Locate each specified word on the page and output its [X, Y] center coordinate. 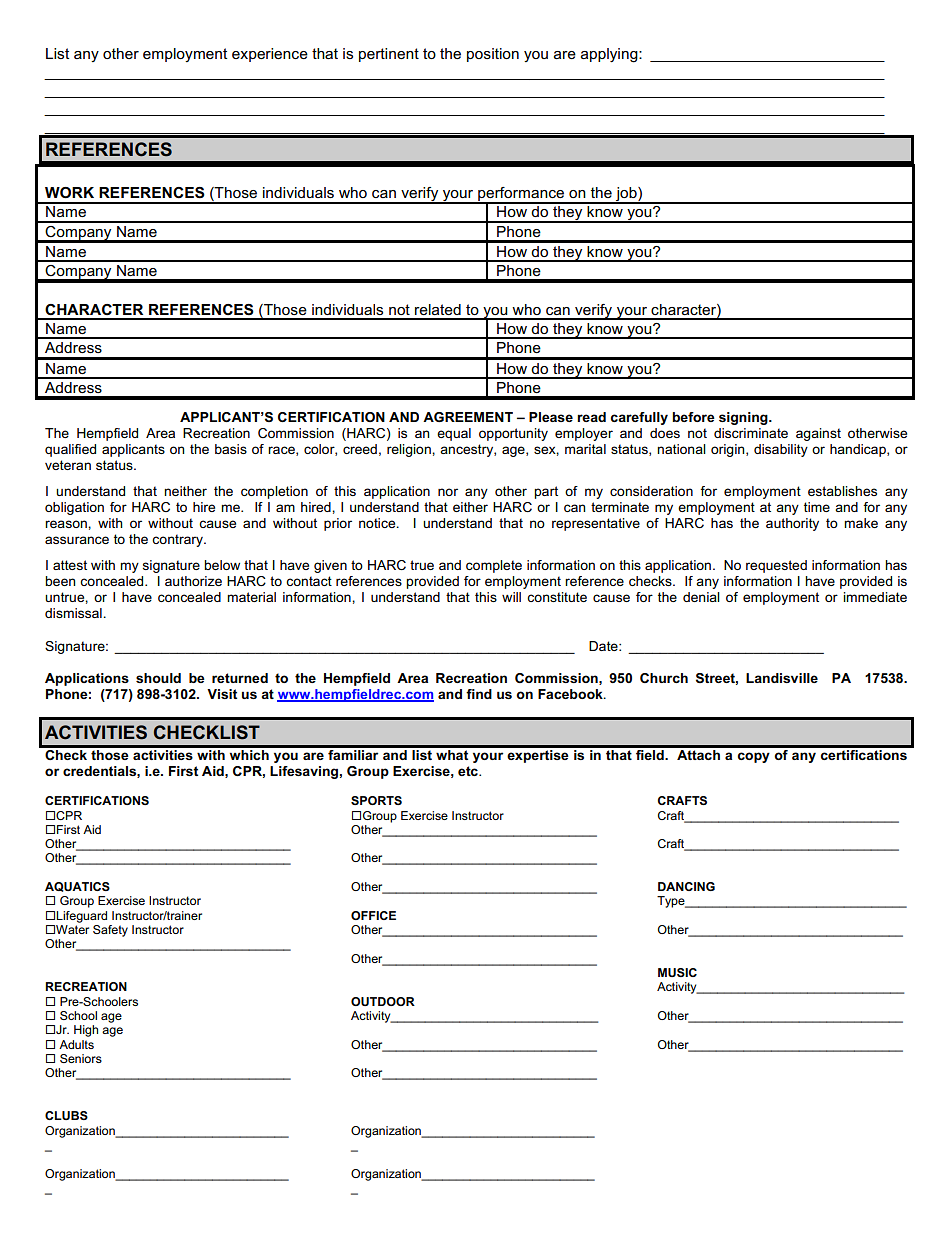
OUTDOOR [383, 1001]
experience [270, 55]
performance [521, 195]
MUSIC [677, 972]
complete [494, 566]
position [493, 55]
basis [231, 449]
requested [776, 566]
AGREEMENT [468, 417]
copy [754, 757]
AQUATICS [77, 887]
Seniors [81, 1058]
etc [469, 771]
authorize [193, 581]
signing [744, 418]
